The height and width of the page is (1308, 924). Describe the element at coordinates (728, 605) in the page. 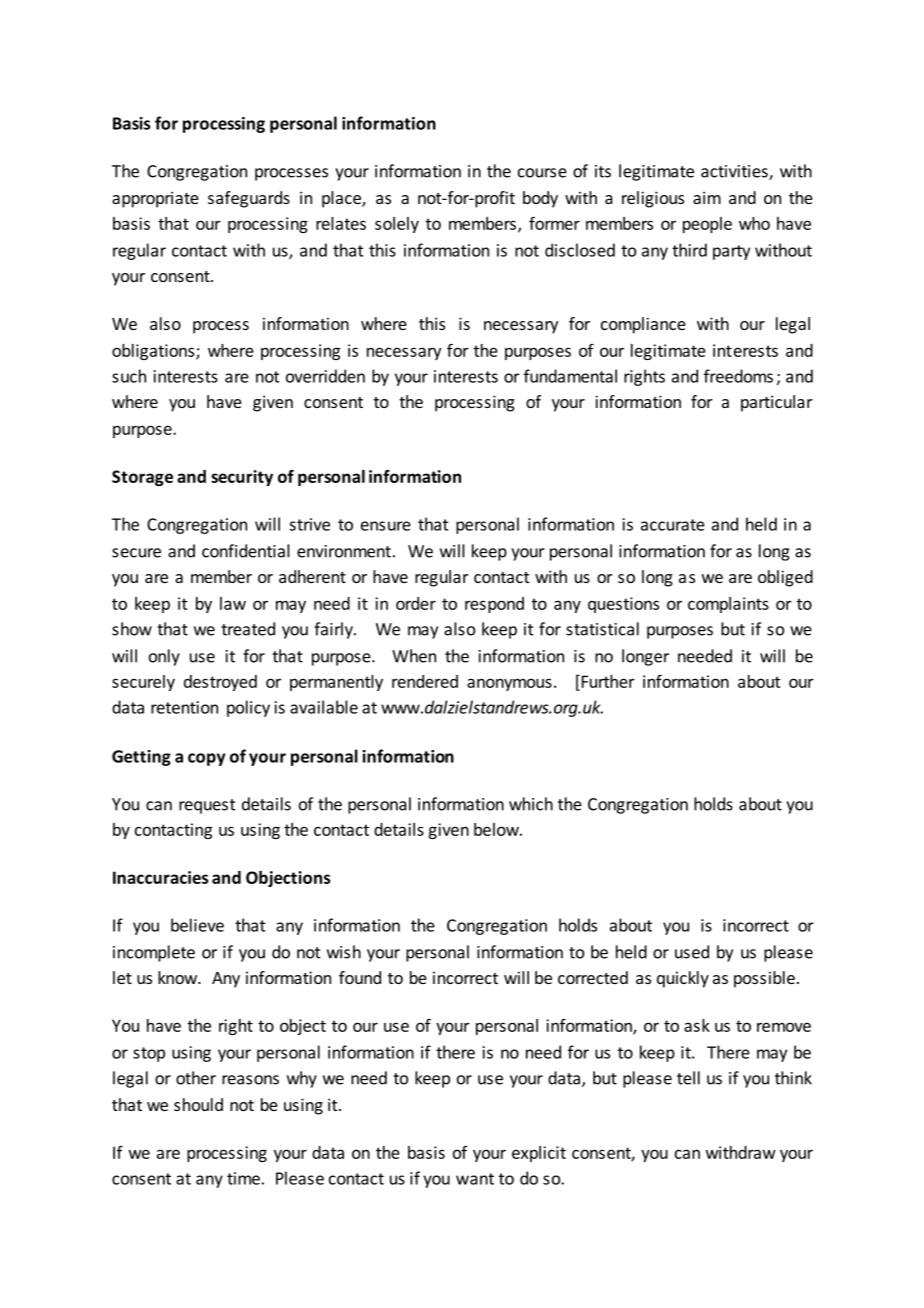

I see `complaints` at that location.
